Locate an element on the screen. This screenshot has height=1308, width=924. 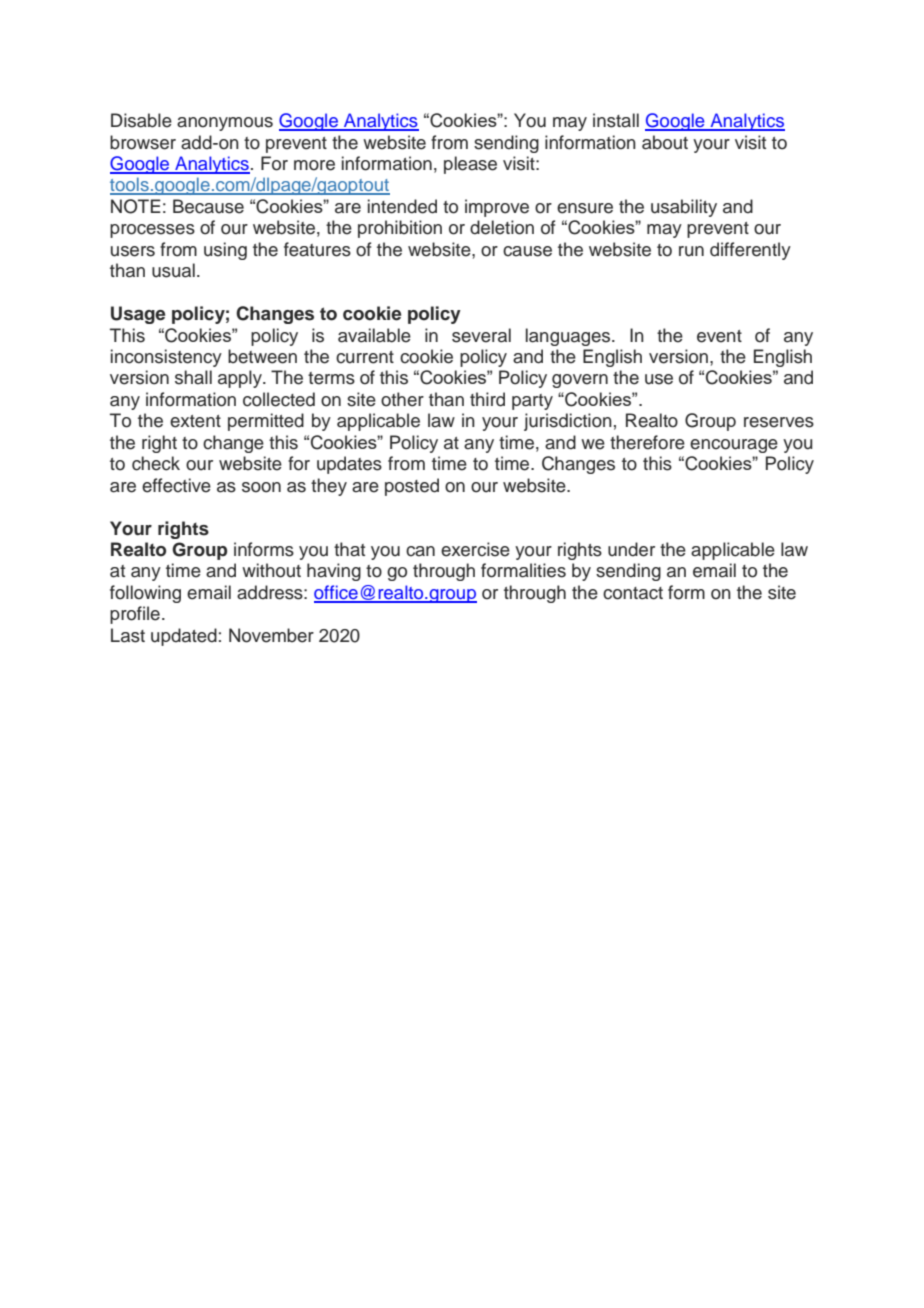
please is located at coordinates (470, 165).
